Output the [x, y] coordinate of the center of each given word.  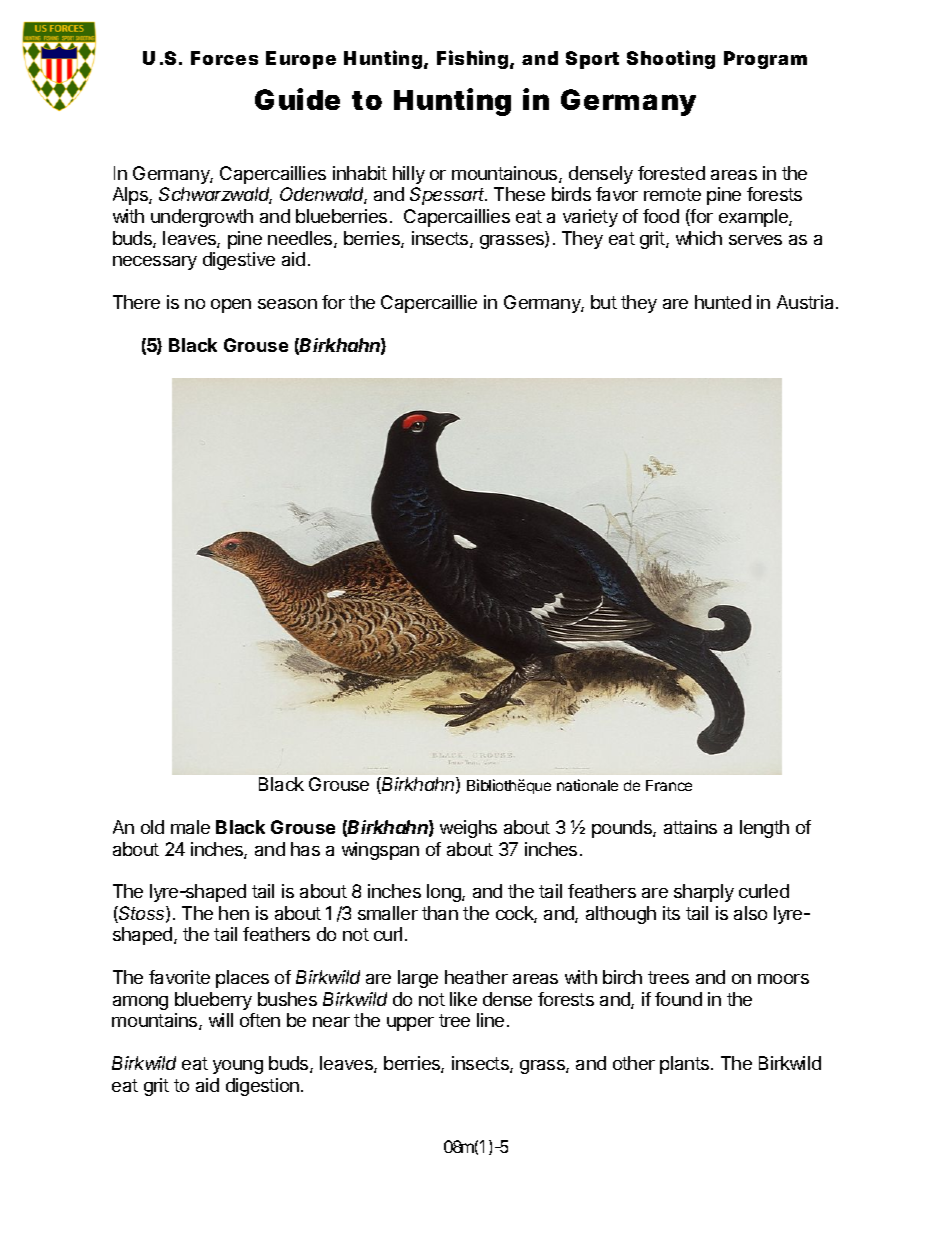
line [490, 1020]
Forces [224, 58]
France [669, 785]
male [190, 827]
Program [765, 60]
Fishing [472, 59]
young [238, 1067]
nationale [587, 785]
